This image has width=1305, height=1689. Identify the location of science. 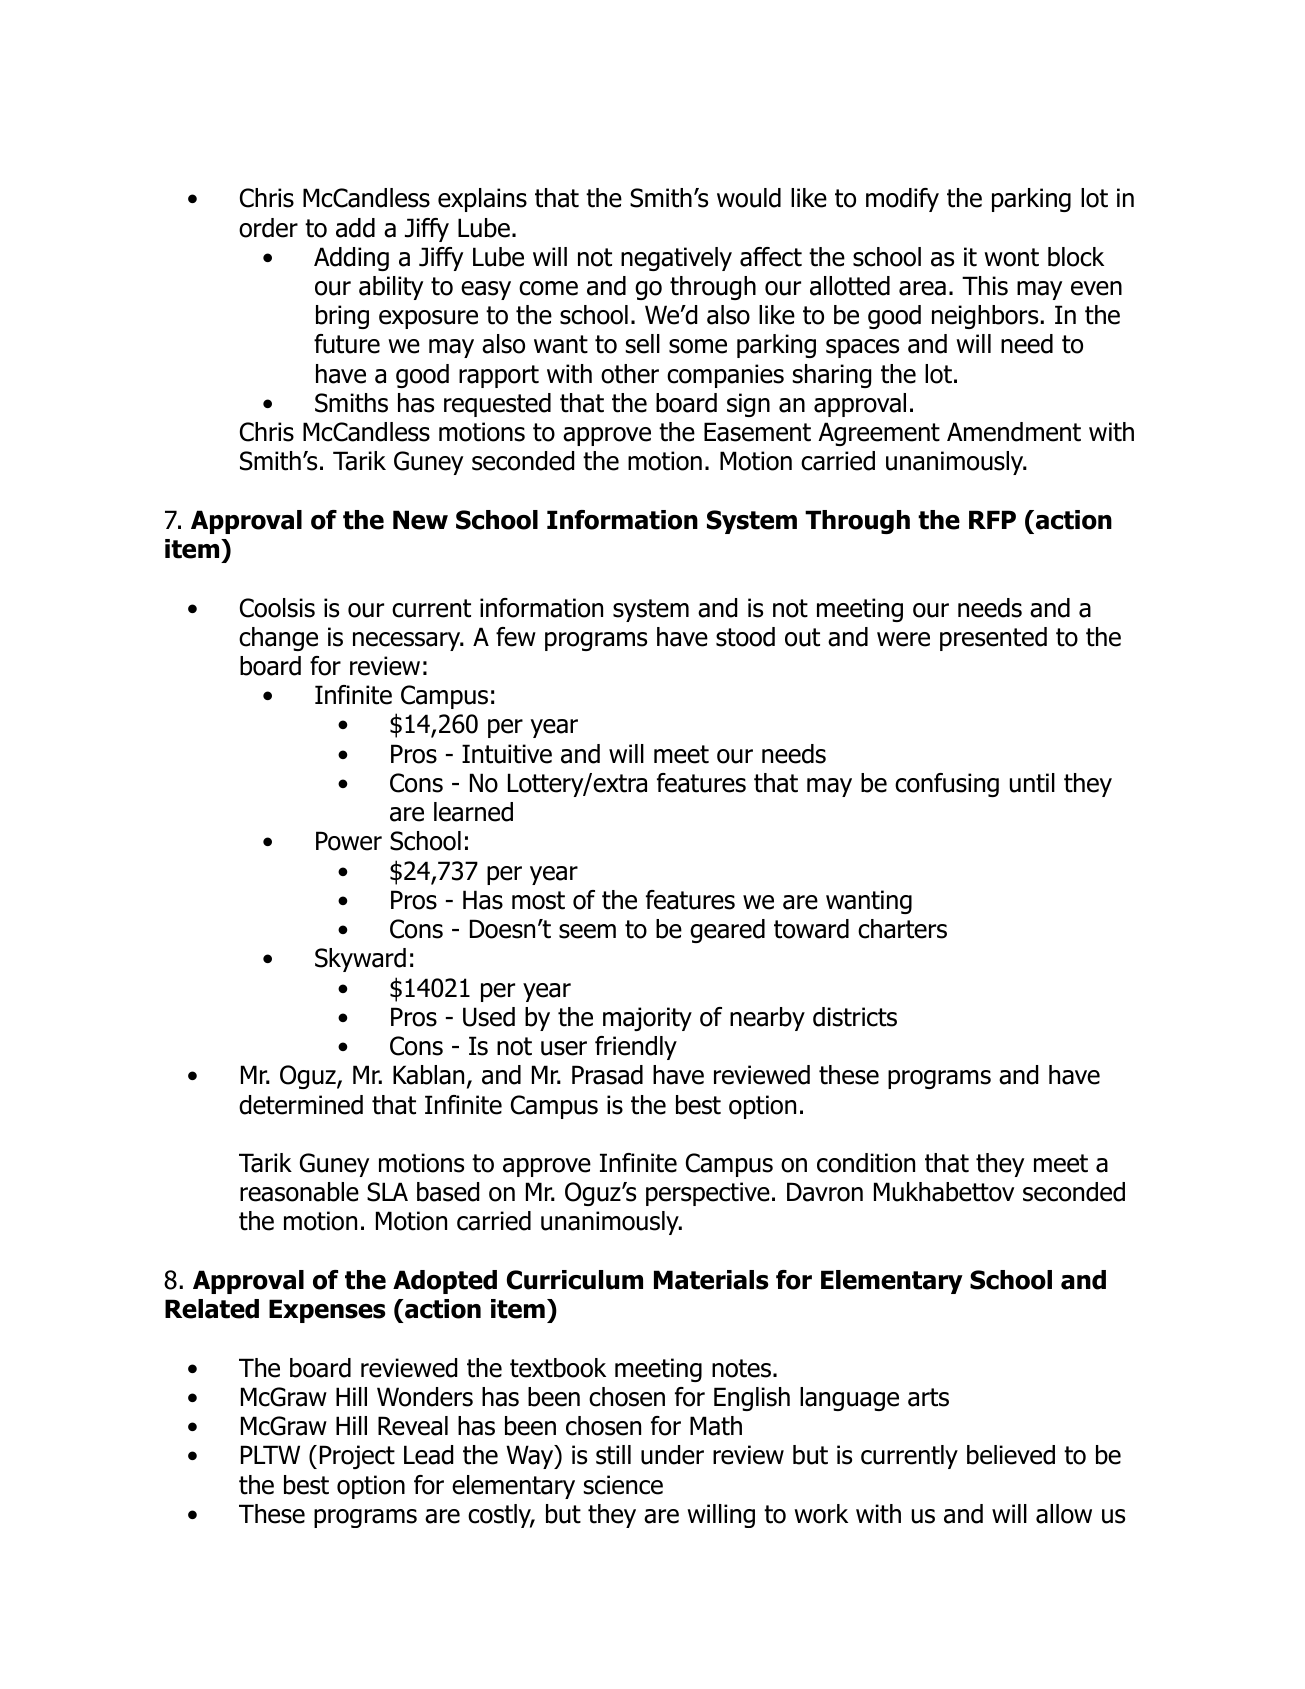
(623, 1485).
